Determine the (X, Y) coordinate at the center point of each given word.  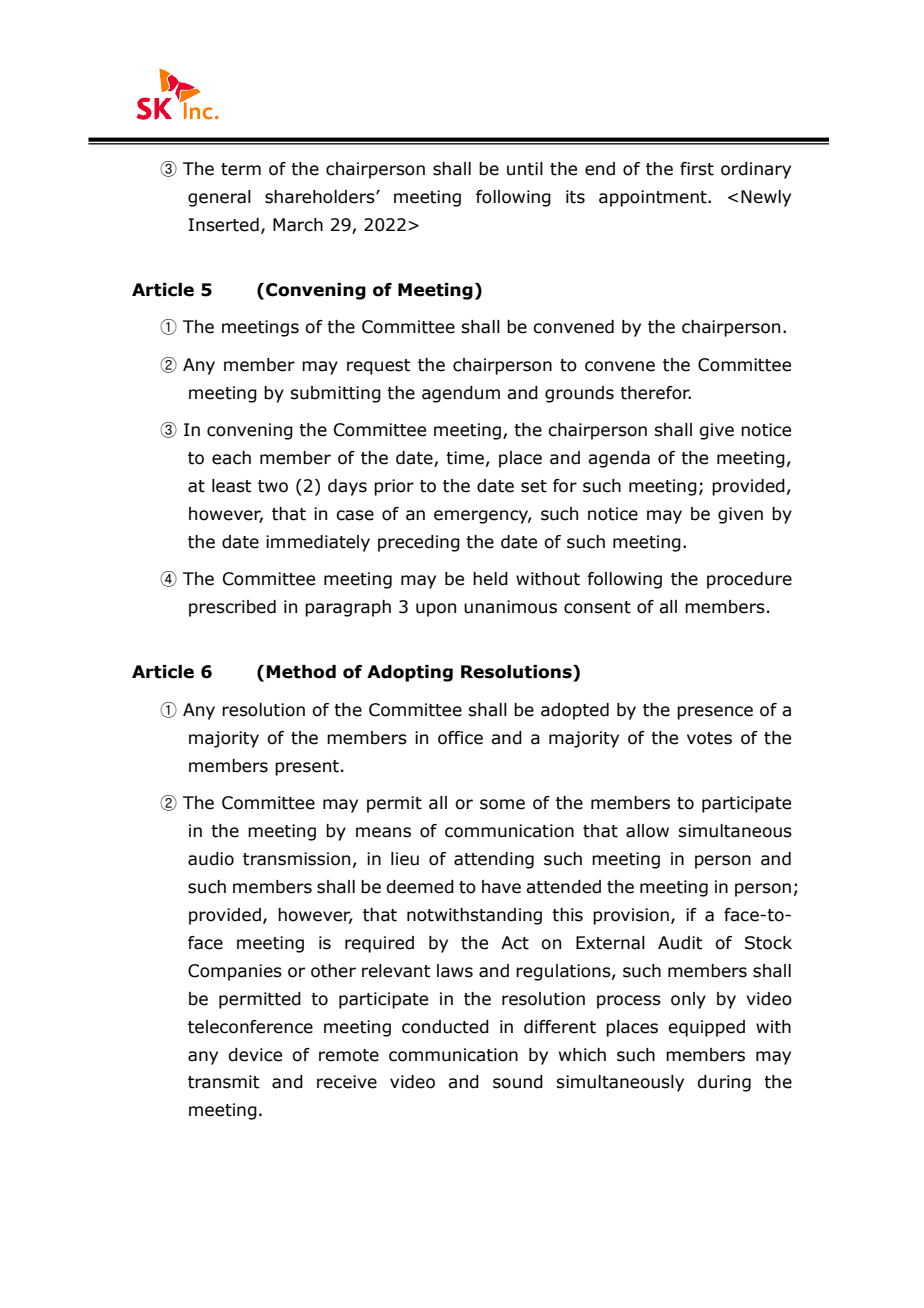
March (298, 225)
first (697, 169)
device (255, 1055)
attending (494, 860)
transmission (296, 859)
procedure (749, 580)
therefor (655, 393)
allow (647, 831)
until (525, 169)
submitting (335, 394)
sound (518, 1082)
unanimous (510, 607)
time (465, 458)
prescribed (232, 608)
